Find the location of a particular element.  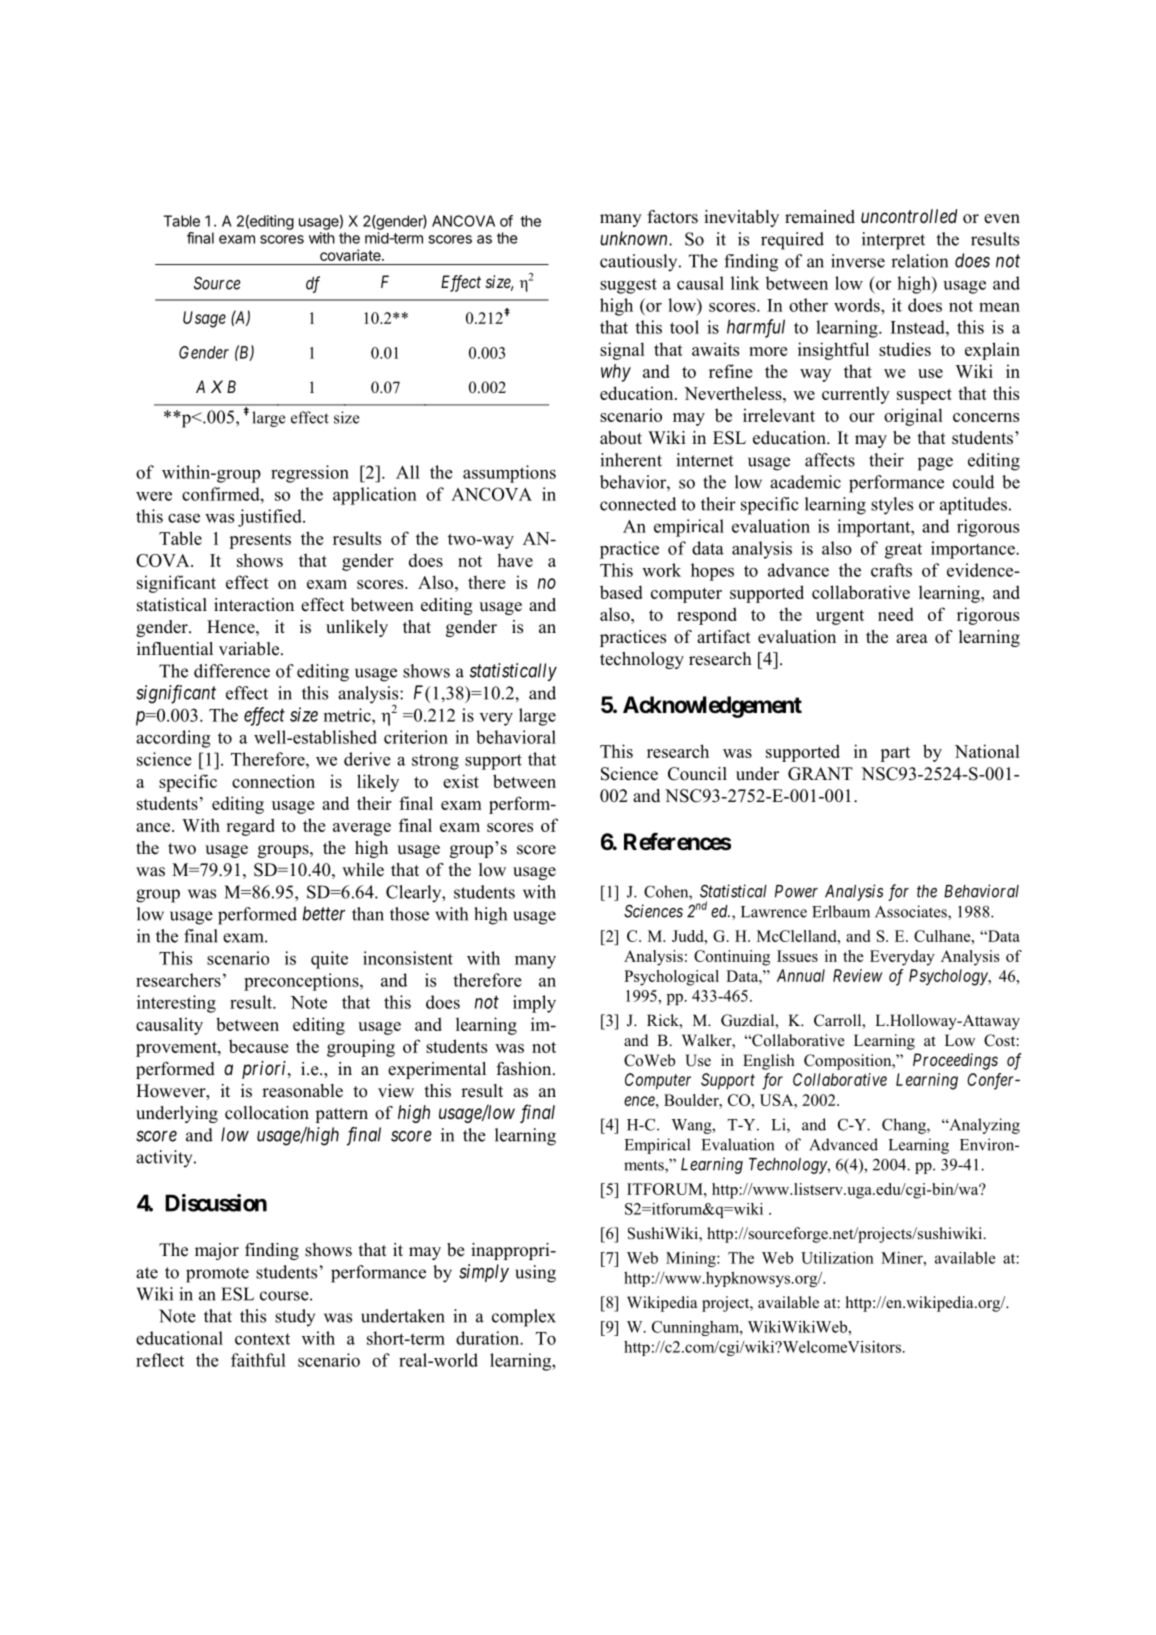

styles is located at coordinates (892, 506).
